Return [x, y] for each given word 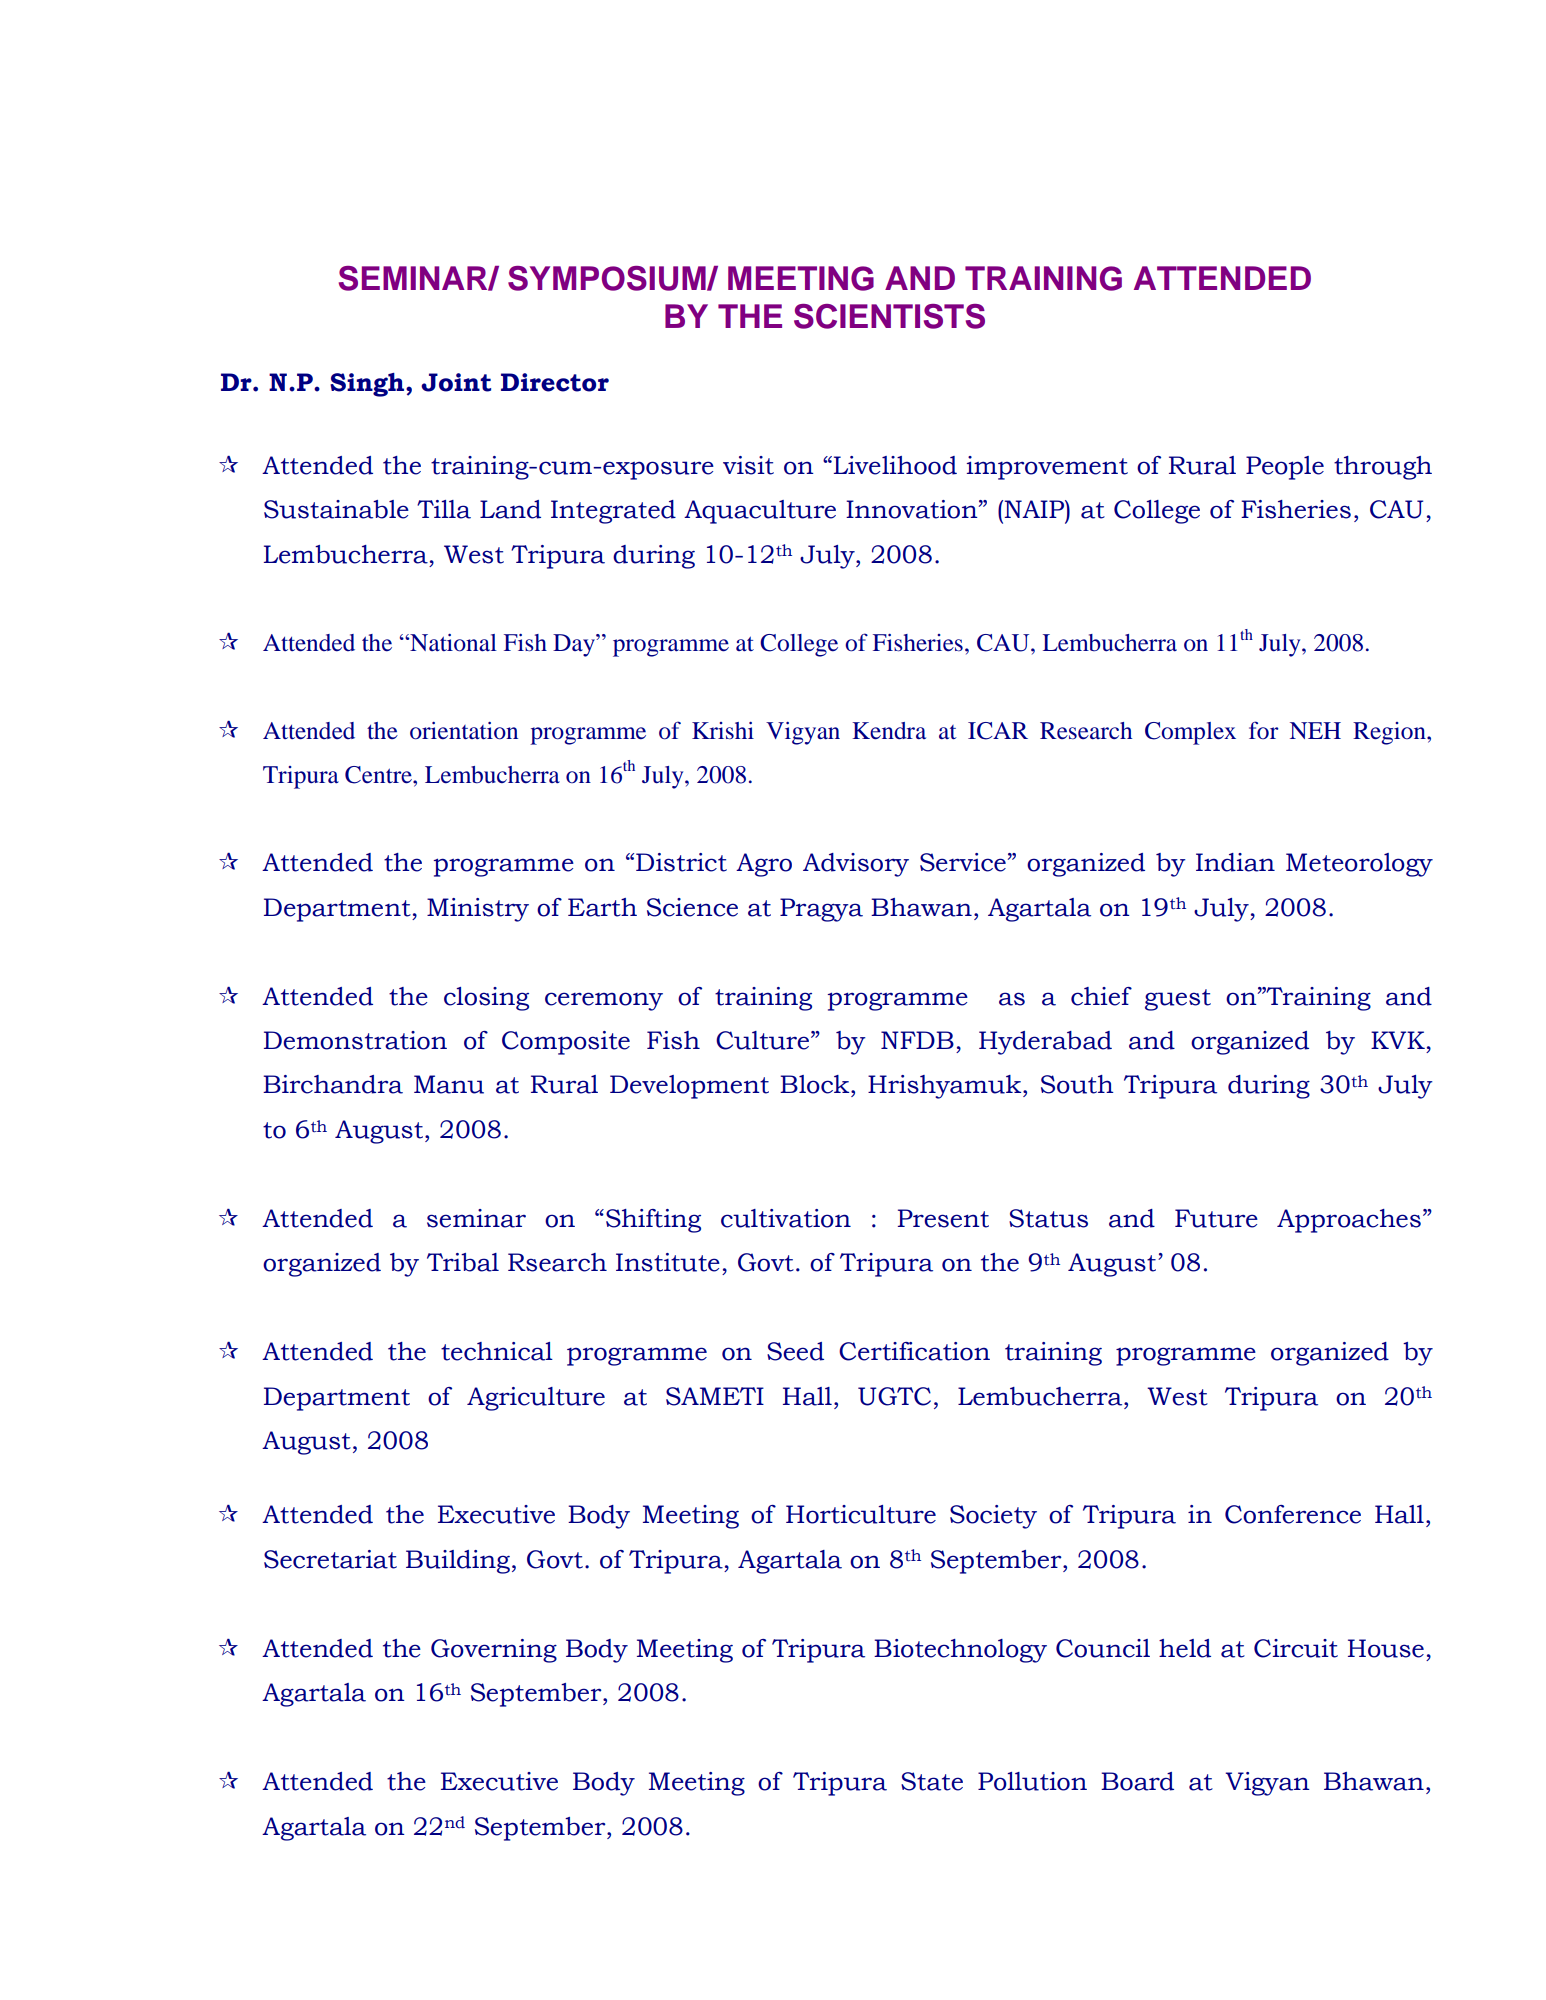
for [1264, 730]
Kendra [889, 731]
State [932, 1781]
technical [497, 1351]
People [1285, 468]
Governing [494, 1651]
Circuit [1296, 1648]
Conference [1293, 1514]
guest [1178, 1000]
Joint [456, 382]
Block [816, 1084]
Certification [914, 1351]
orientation [464, 731]
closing [486, 999]
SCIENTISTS [889, 316]
